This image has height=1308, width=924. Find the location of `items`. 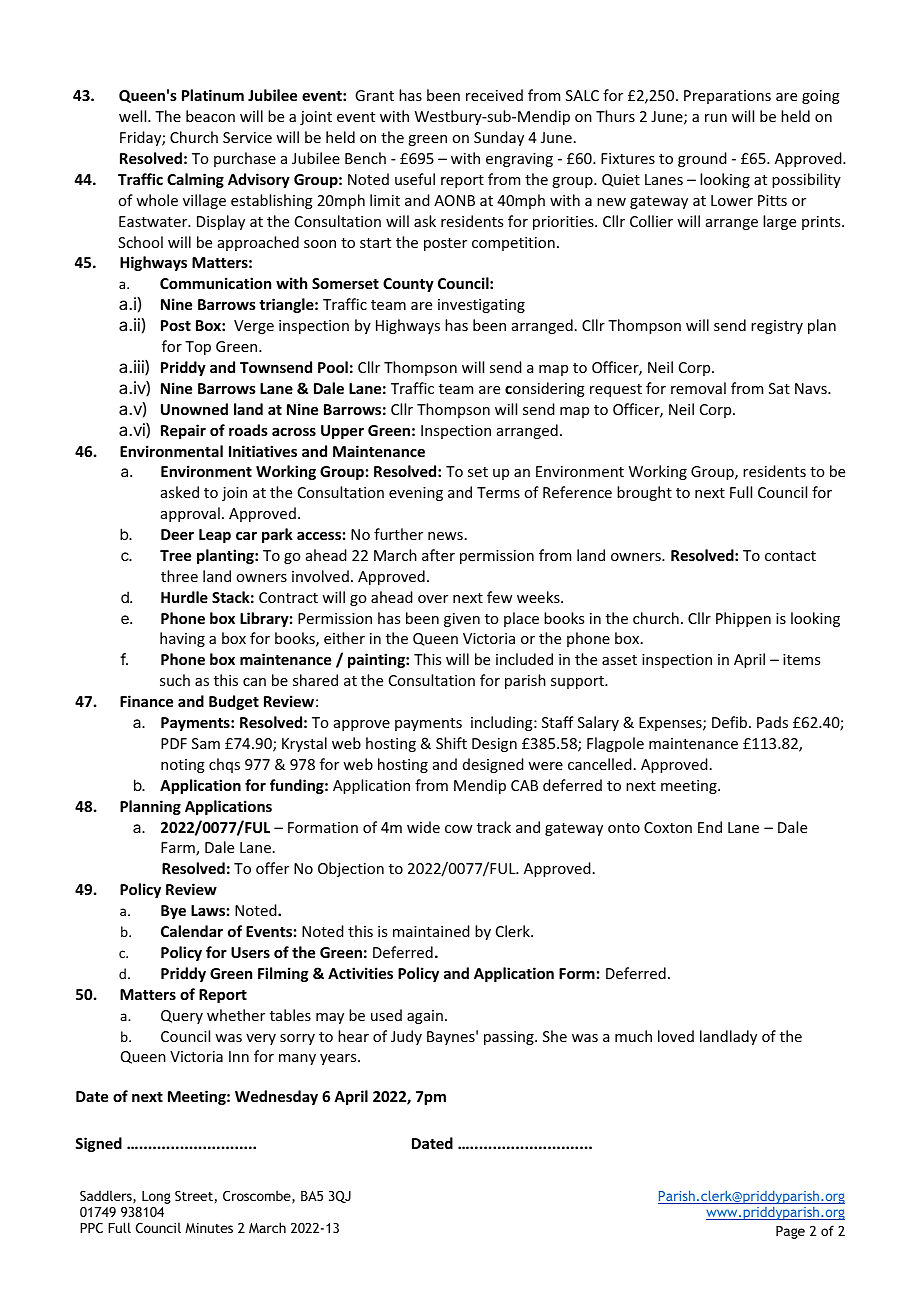

items is located at coordinates (801, 659).
